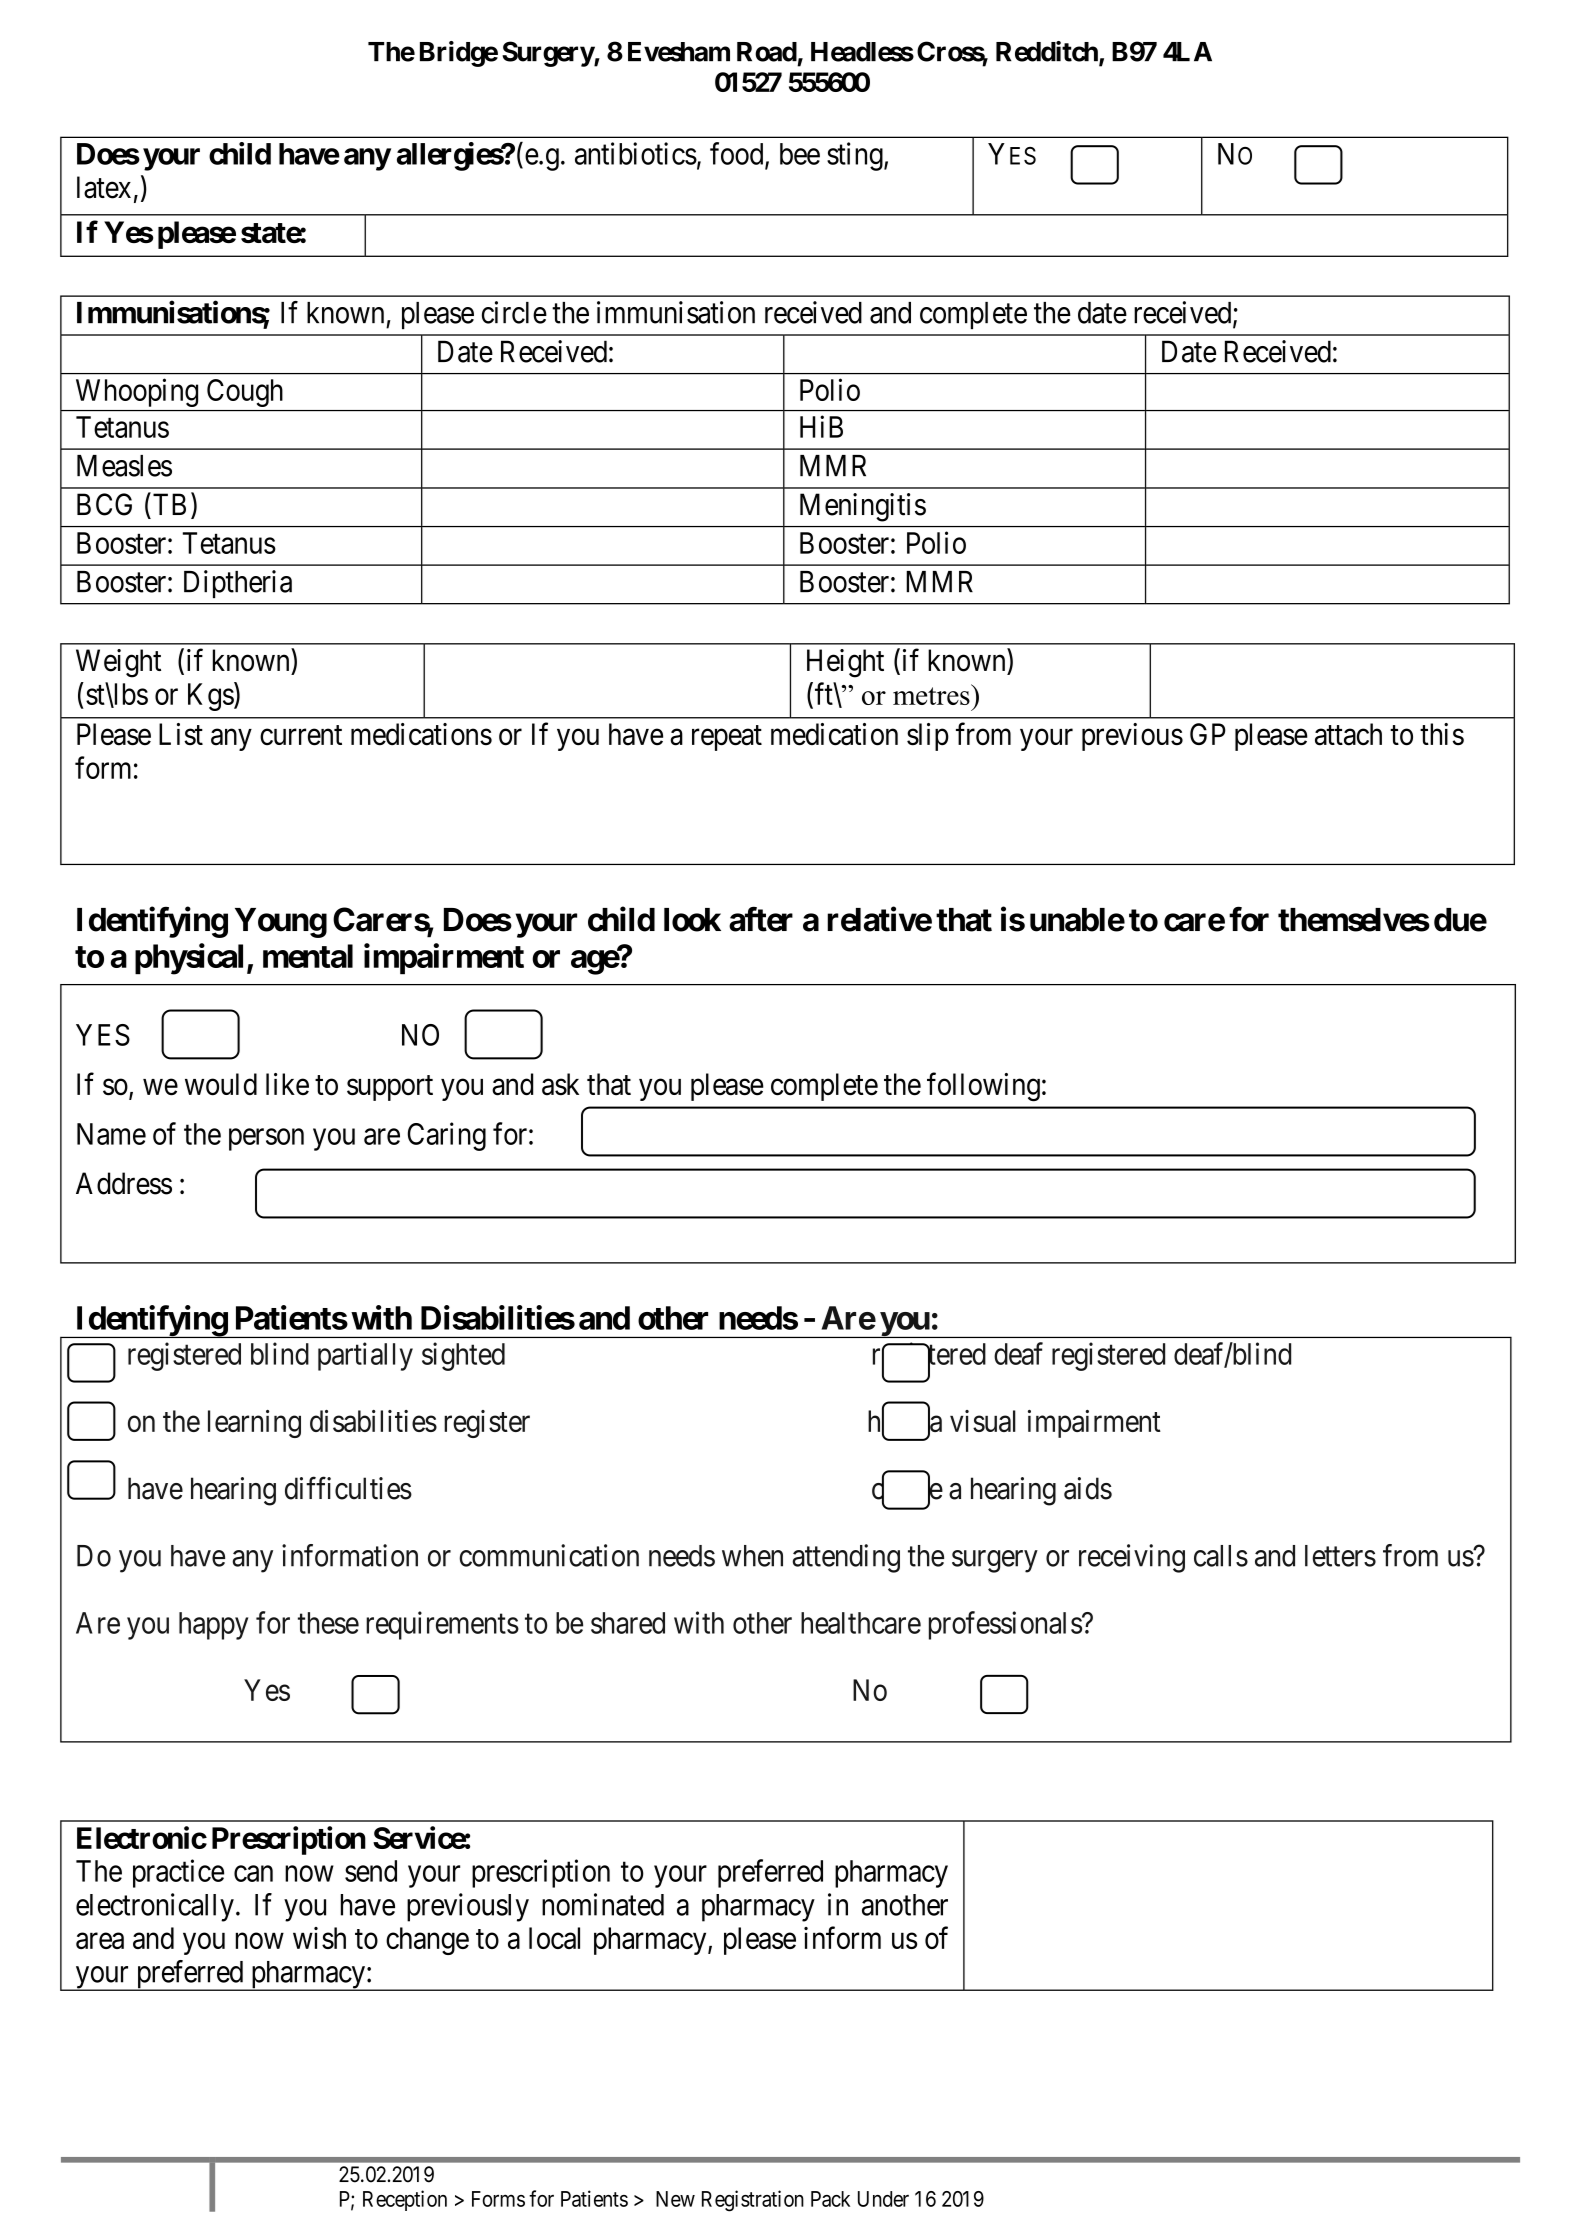 Image resolution: width=1581 pixels, height=2236 pixels. Describe the element at coordinates (845, 663) in the screenshot. I see `Height` at that location.
